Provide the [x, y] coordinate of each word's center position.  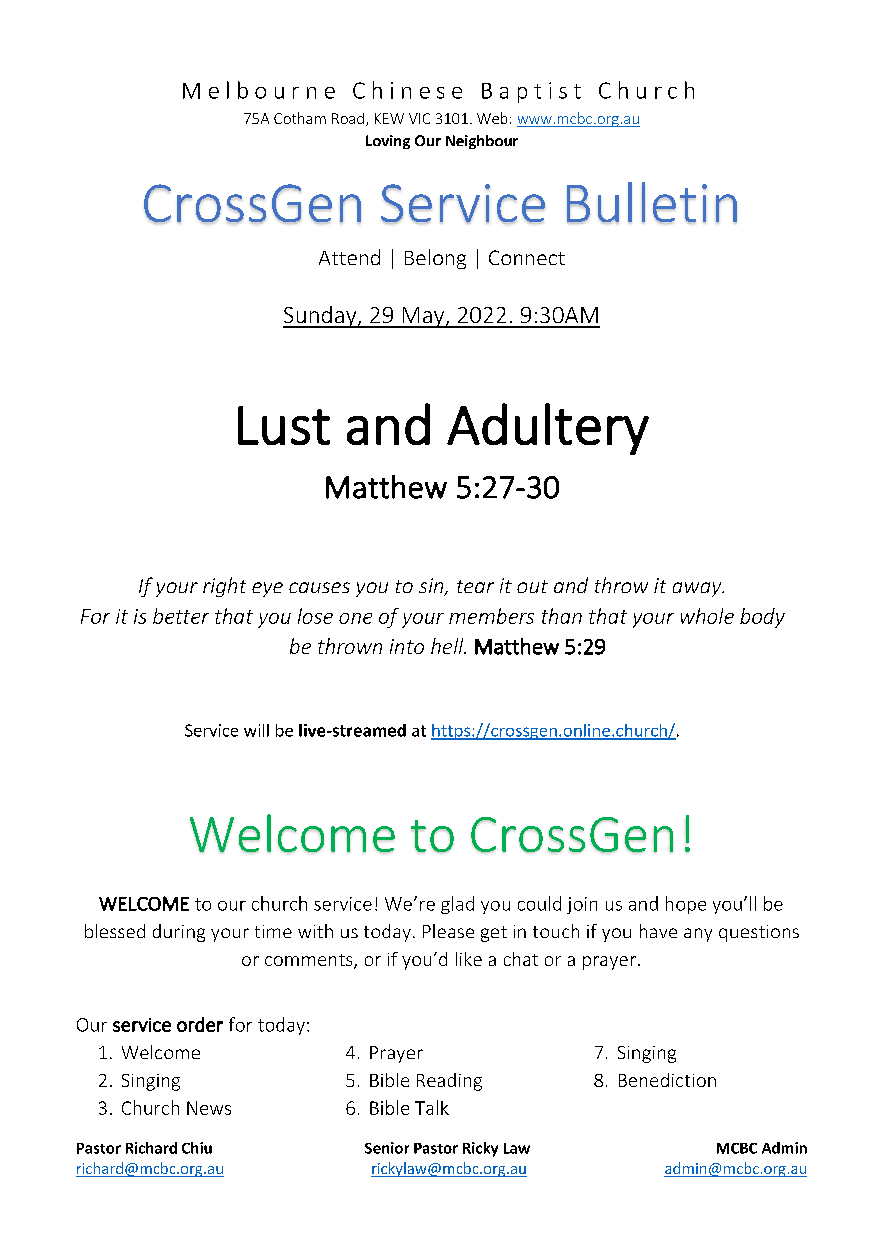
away [698, 589]
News [209, 1108]
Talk [432, 1107]
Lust [284, 425]
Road [348, 118]
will [256, 730]
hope [686, 905]
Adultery [548, 429]
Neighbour [482, 142]
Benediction [667, 1080]
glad [457, 905]
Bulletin [652, 203]
